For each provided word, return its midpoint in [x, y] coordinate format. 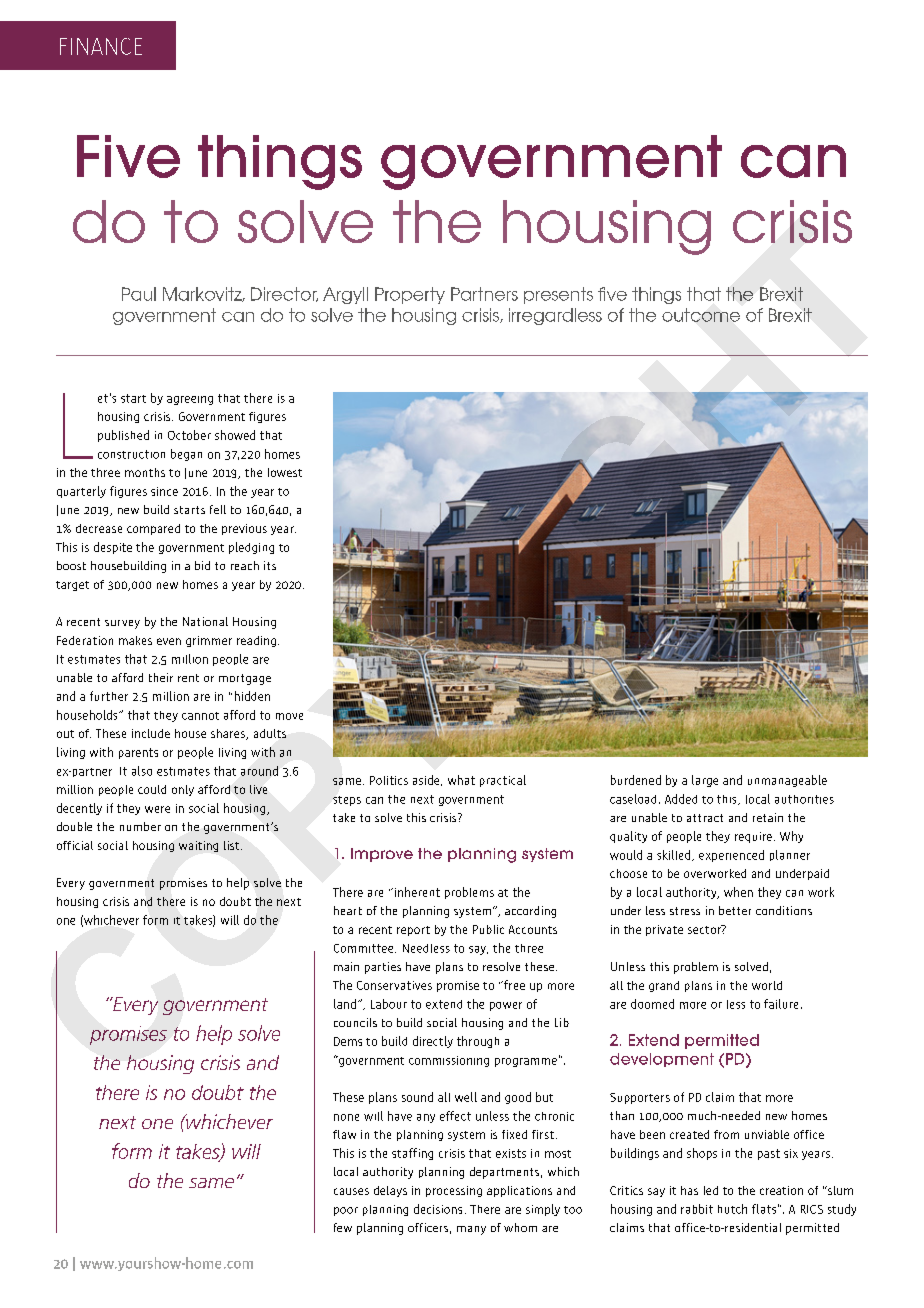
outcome [701, 315]
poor [346, 1211]
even [169, 641]
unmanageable [787, 781]
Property [410, 295]
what [461, 780]
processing [454, 1191]
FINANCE [101, 46]
